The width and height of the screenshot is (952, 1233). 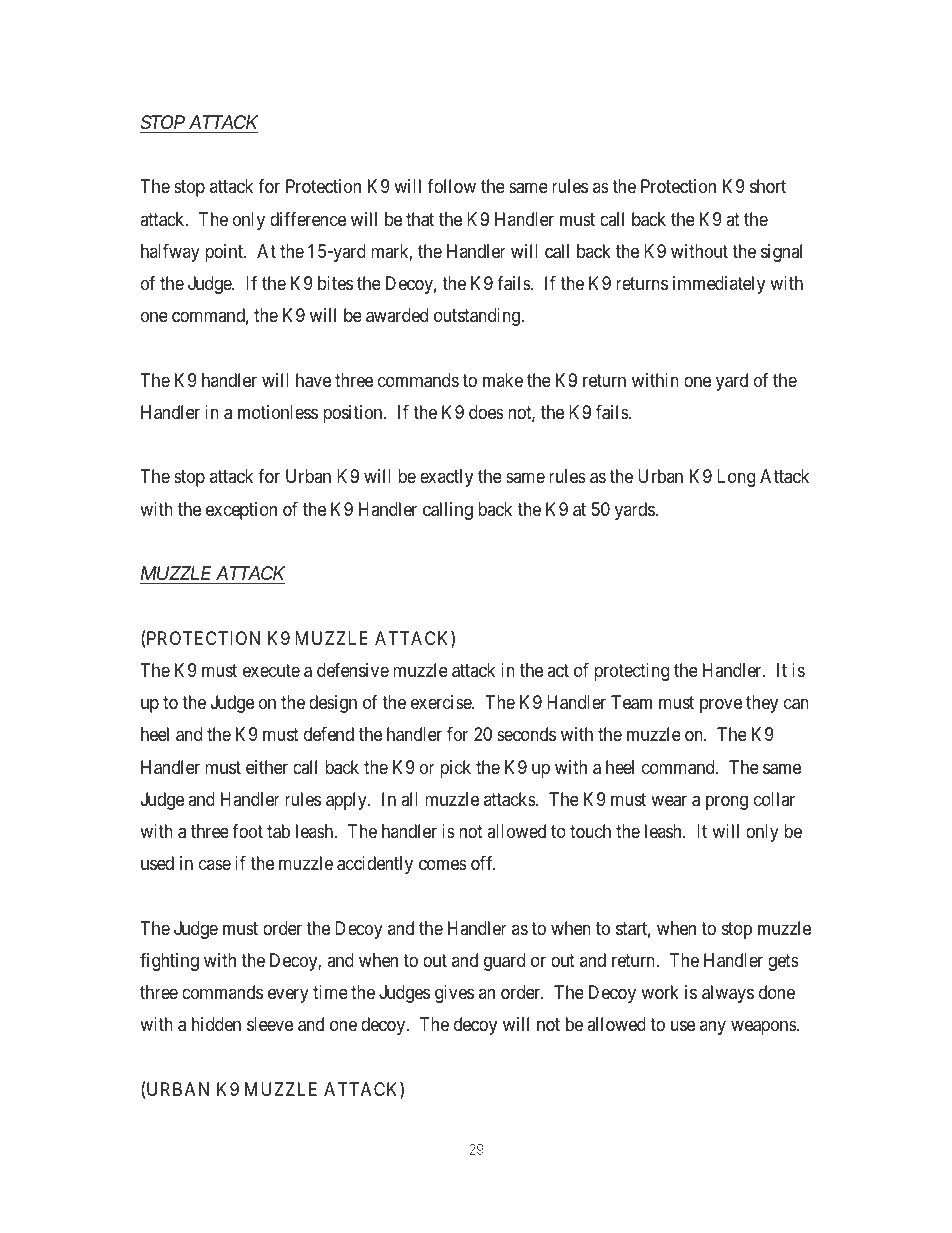 What do you see at coordinates (451, 186) in the screenshot?
I see `follow` at bounding box center [451, 186].
